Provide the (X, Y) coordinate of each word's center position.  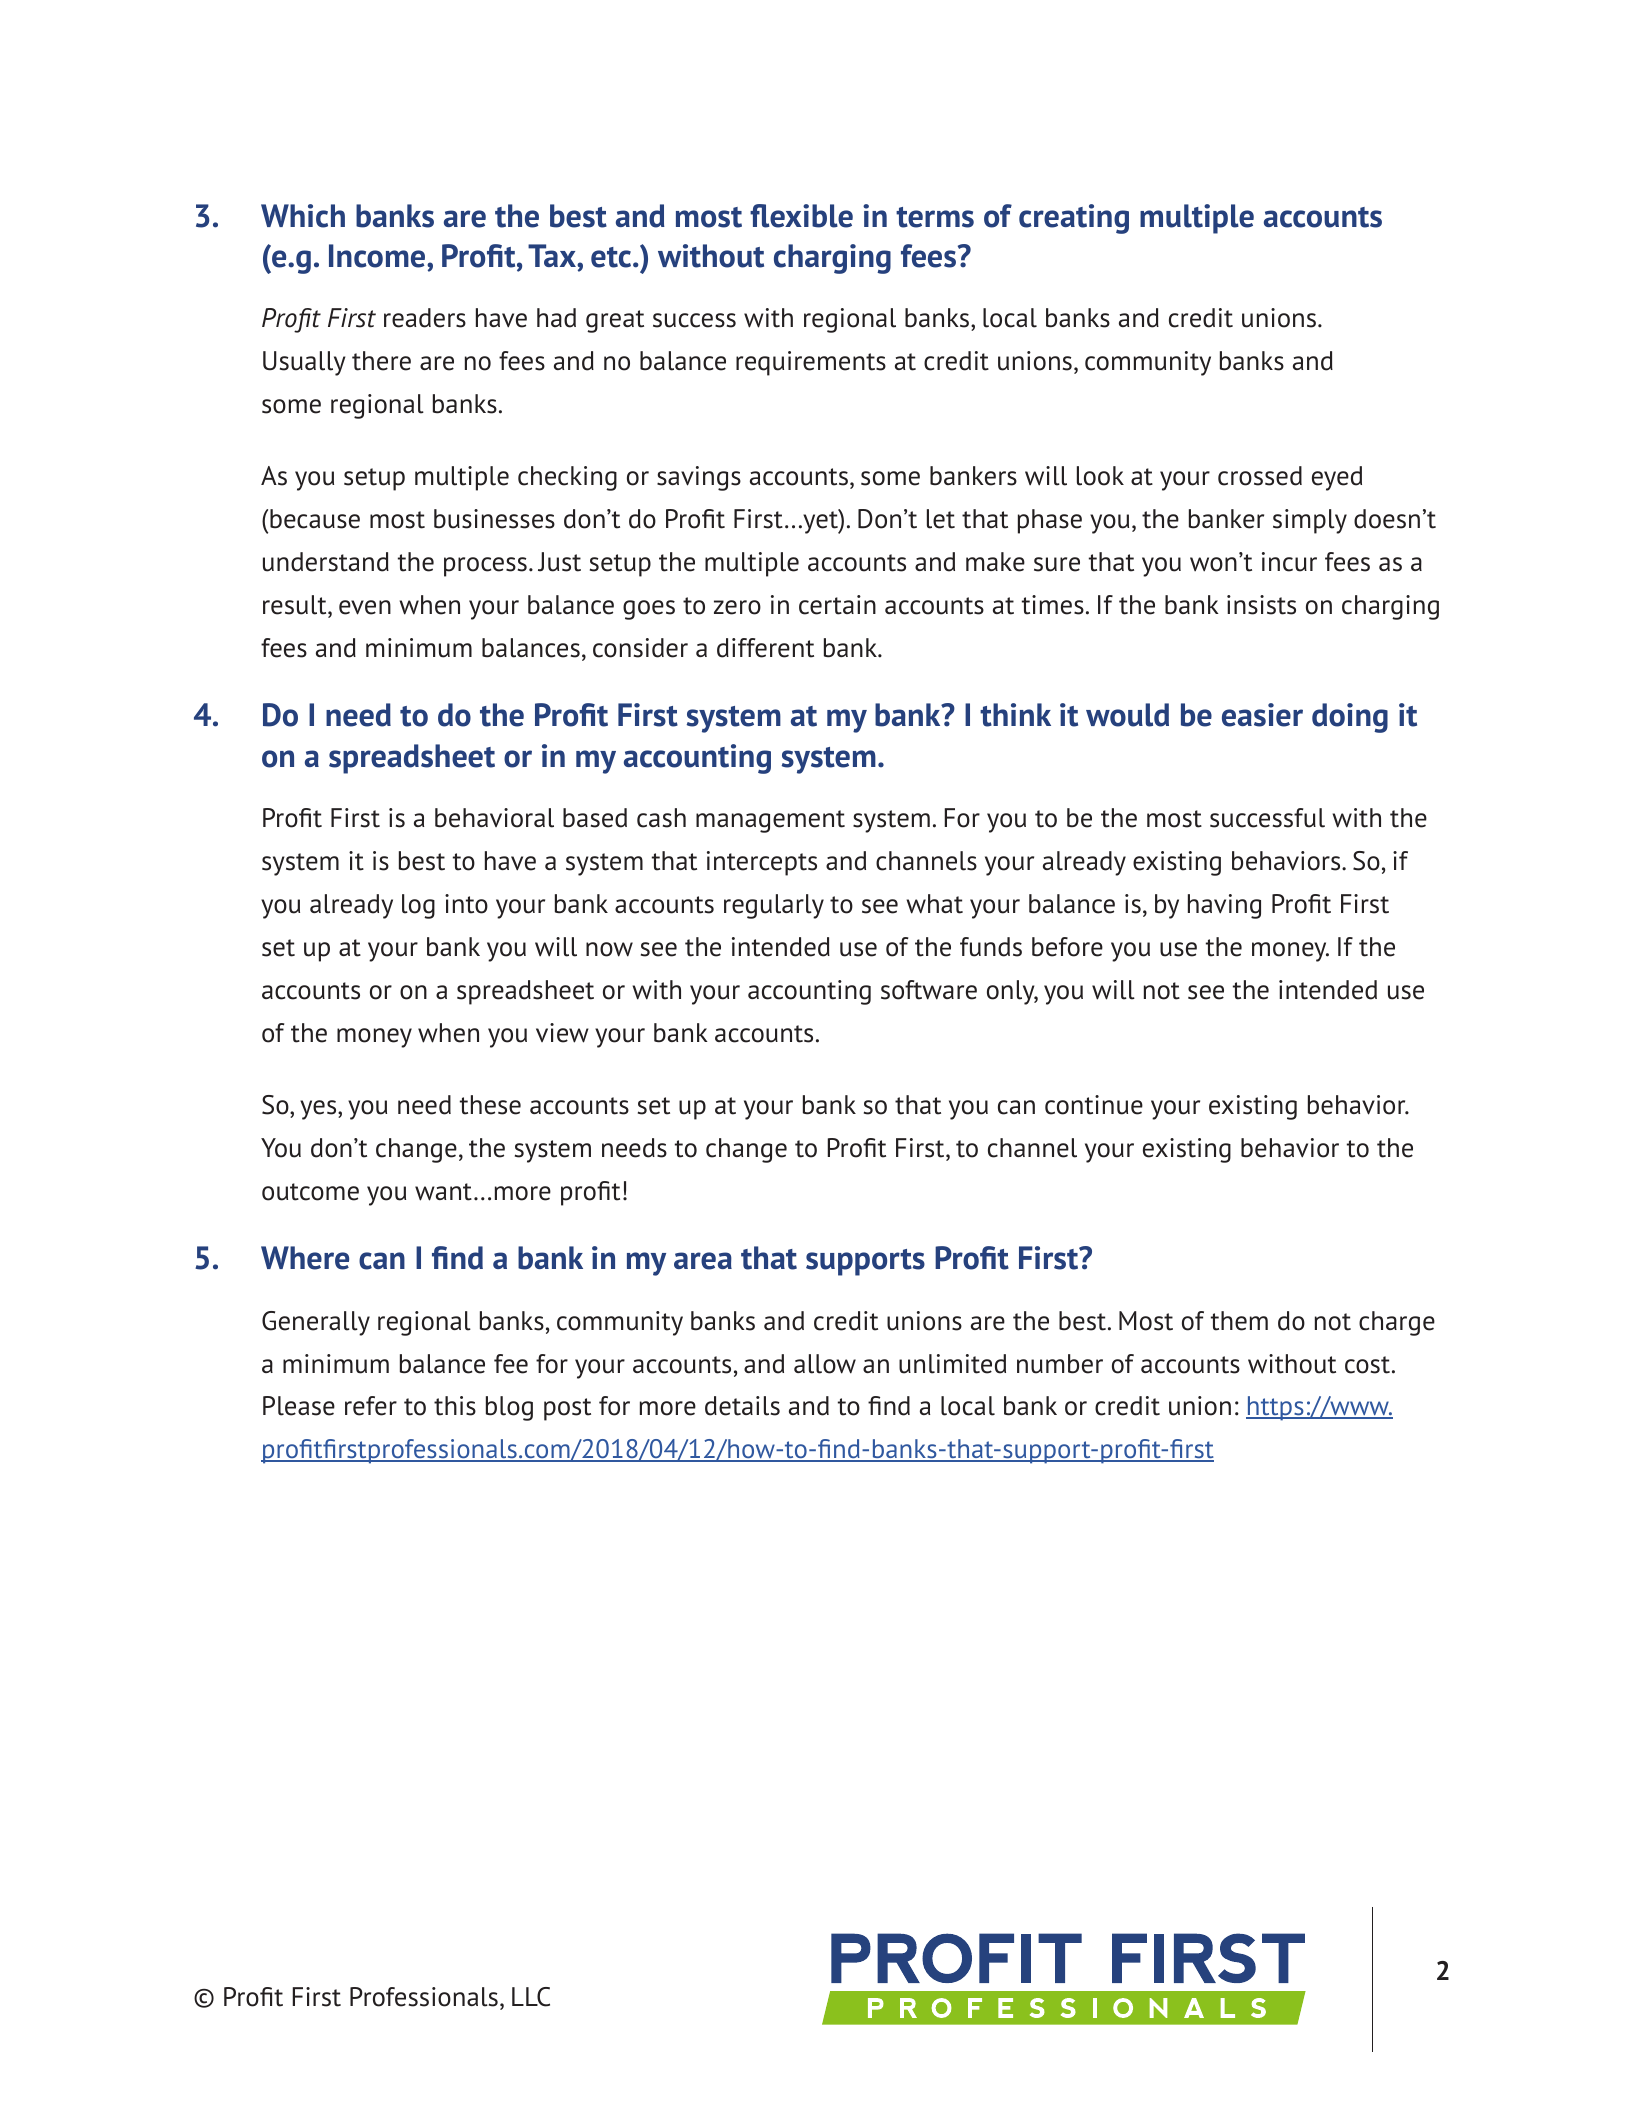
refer (371, 1406)
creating (1074, 219)
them (1239, 1321)
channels (926, 861)
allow (825, 1364)
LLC (531, 1997)
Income (378, 256)
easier (1262, 715)
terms (935, 217)
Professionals (424, 1997)
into (466, 904)
